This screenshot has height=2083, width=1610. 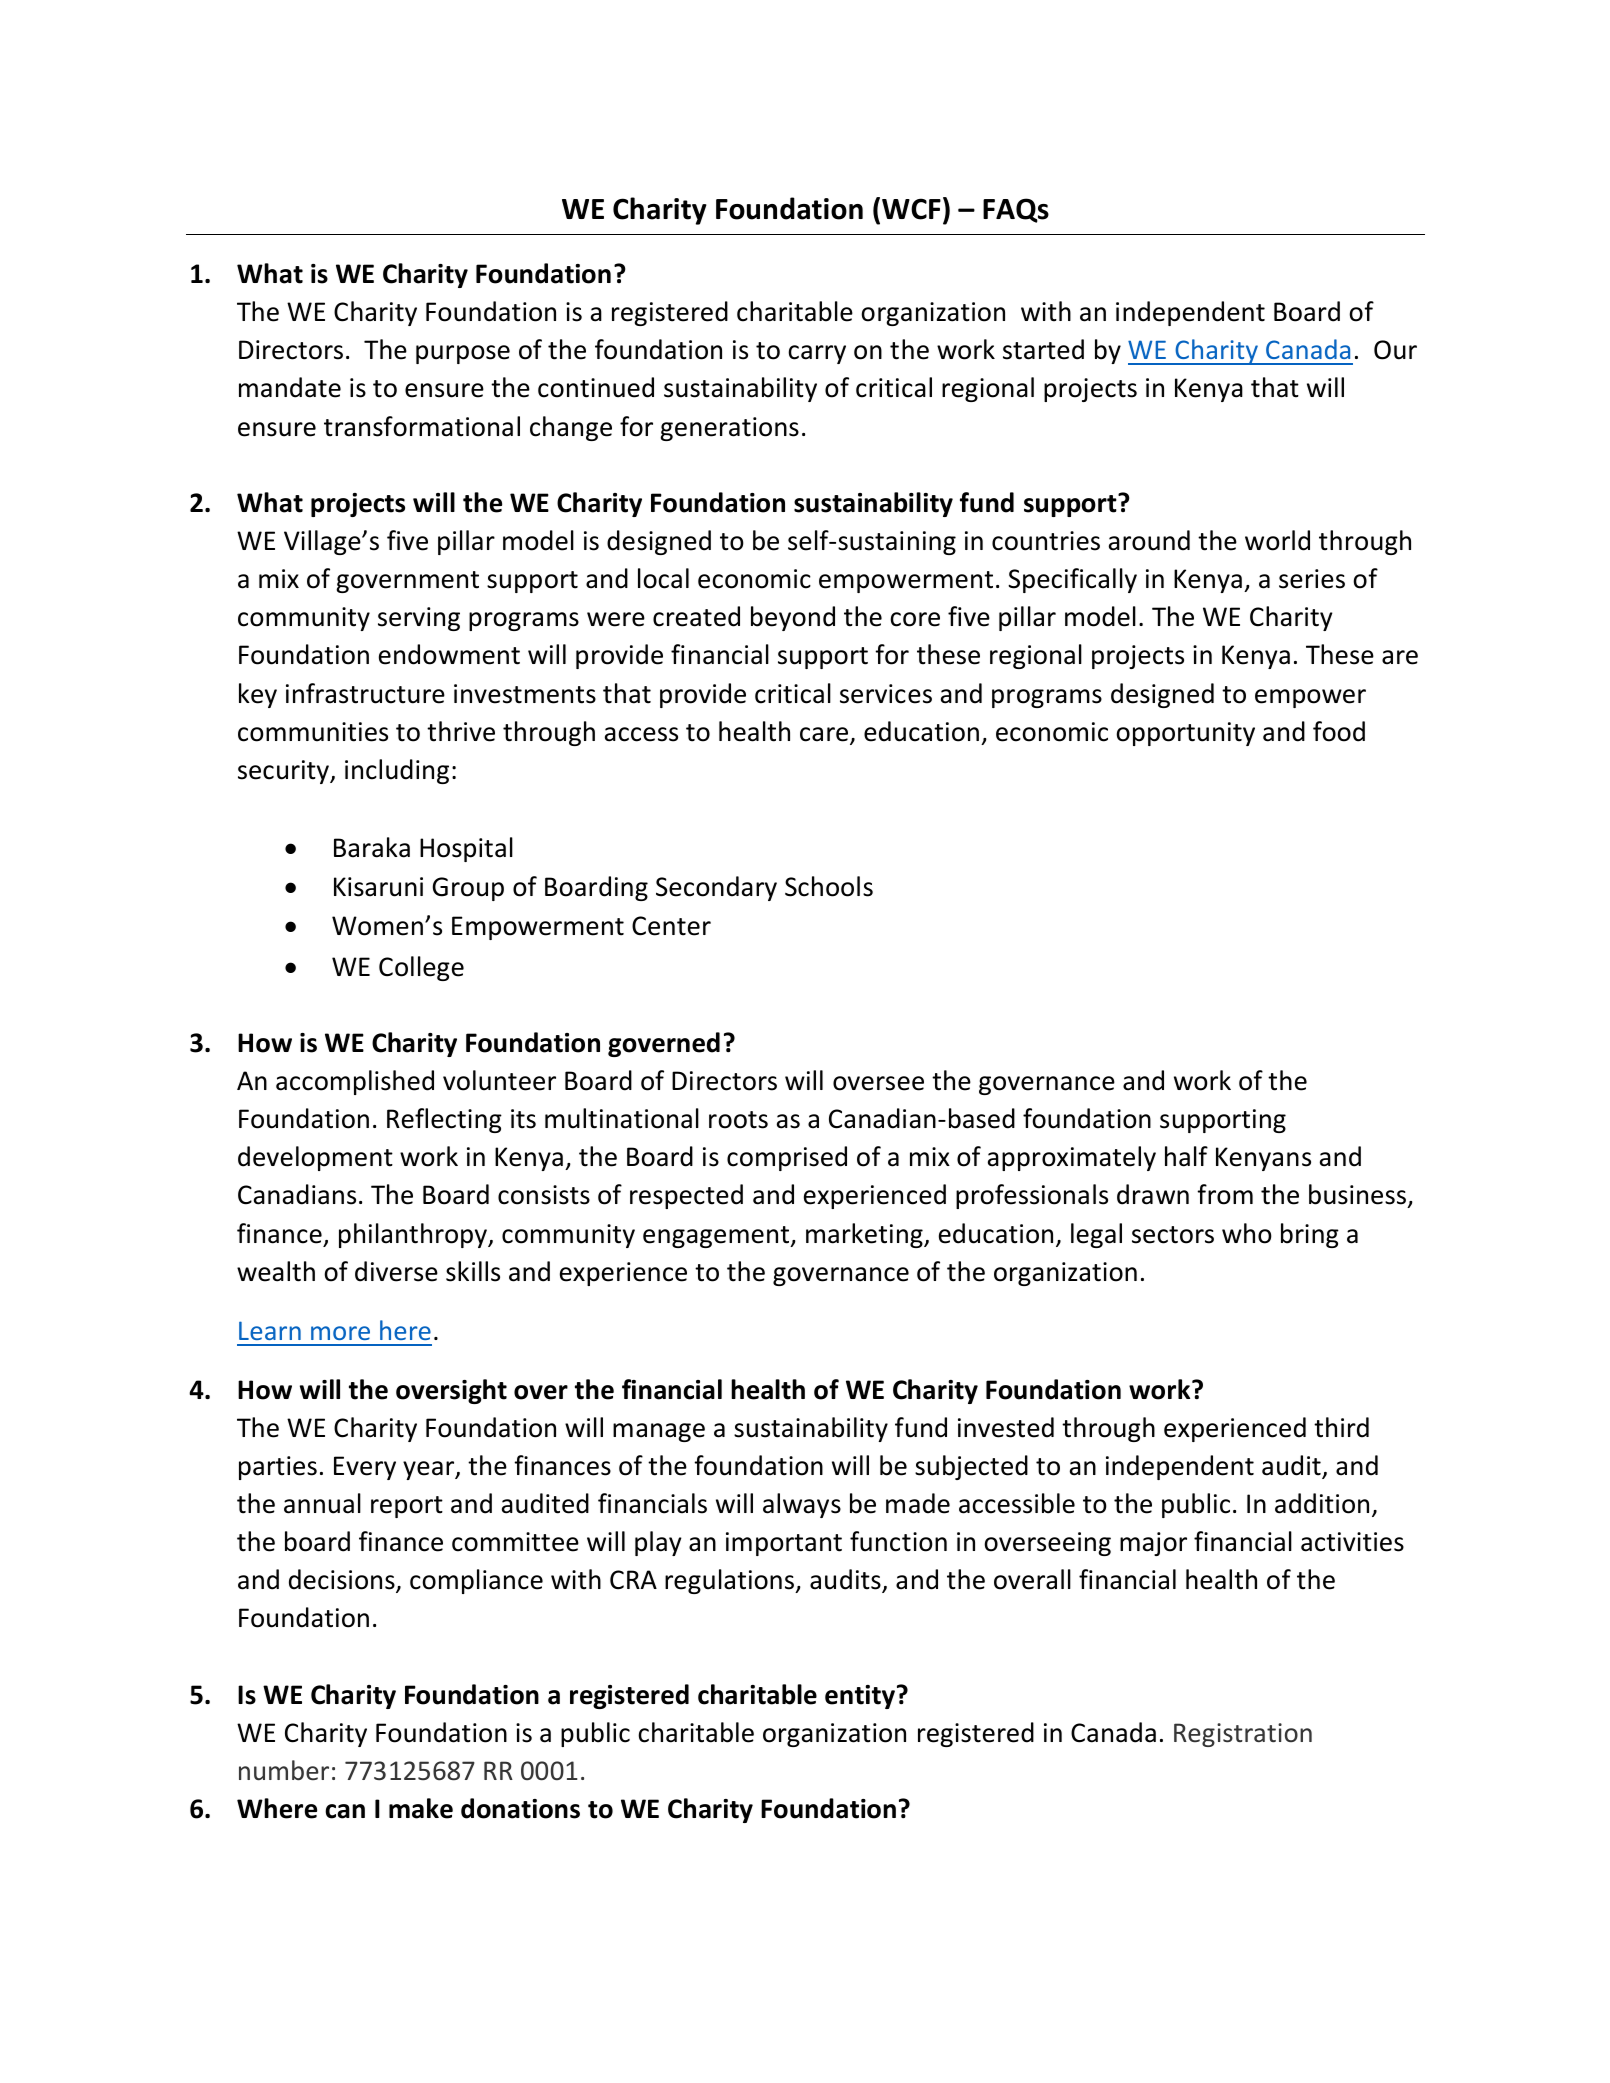 I want to click on including, so click(x=397, y=771).
